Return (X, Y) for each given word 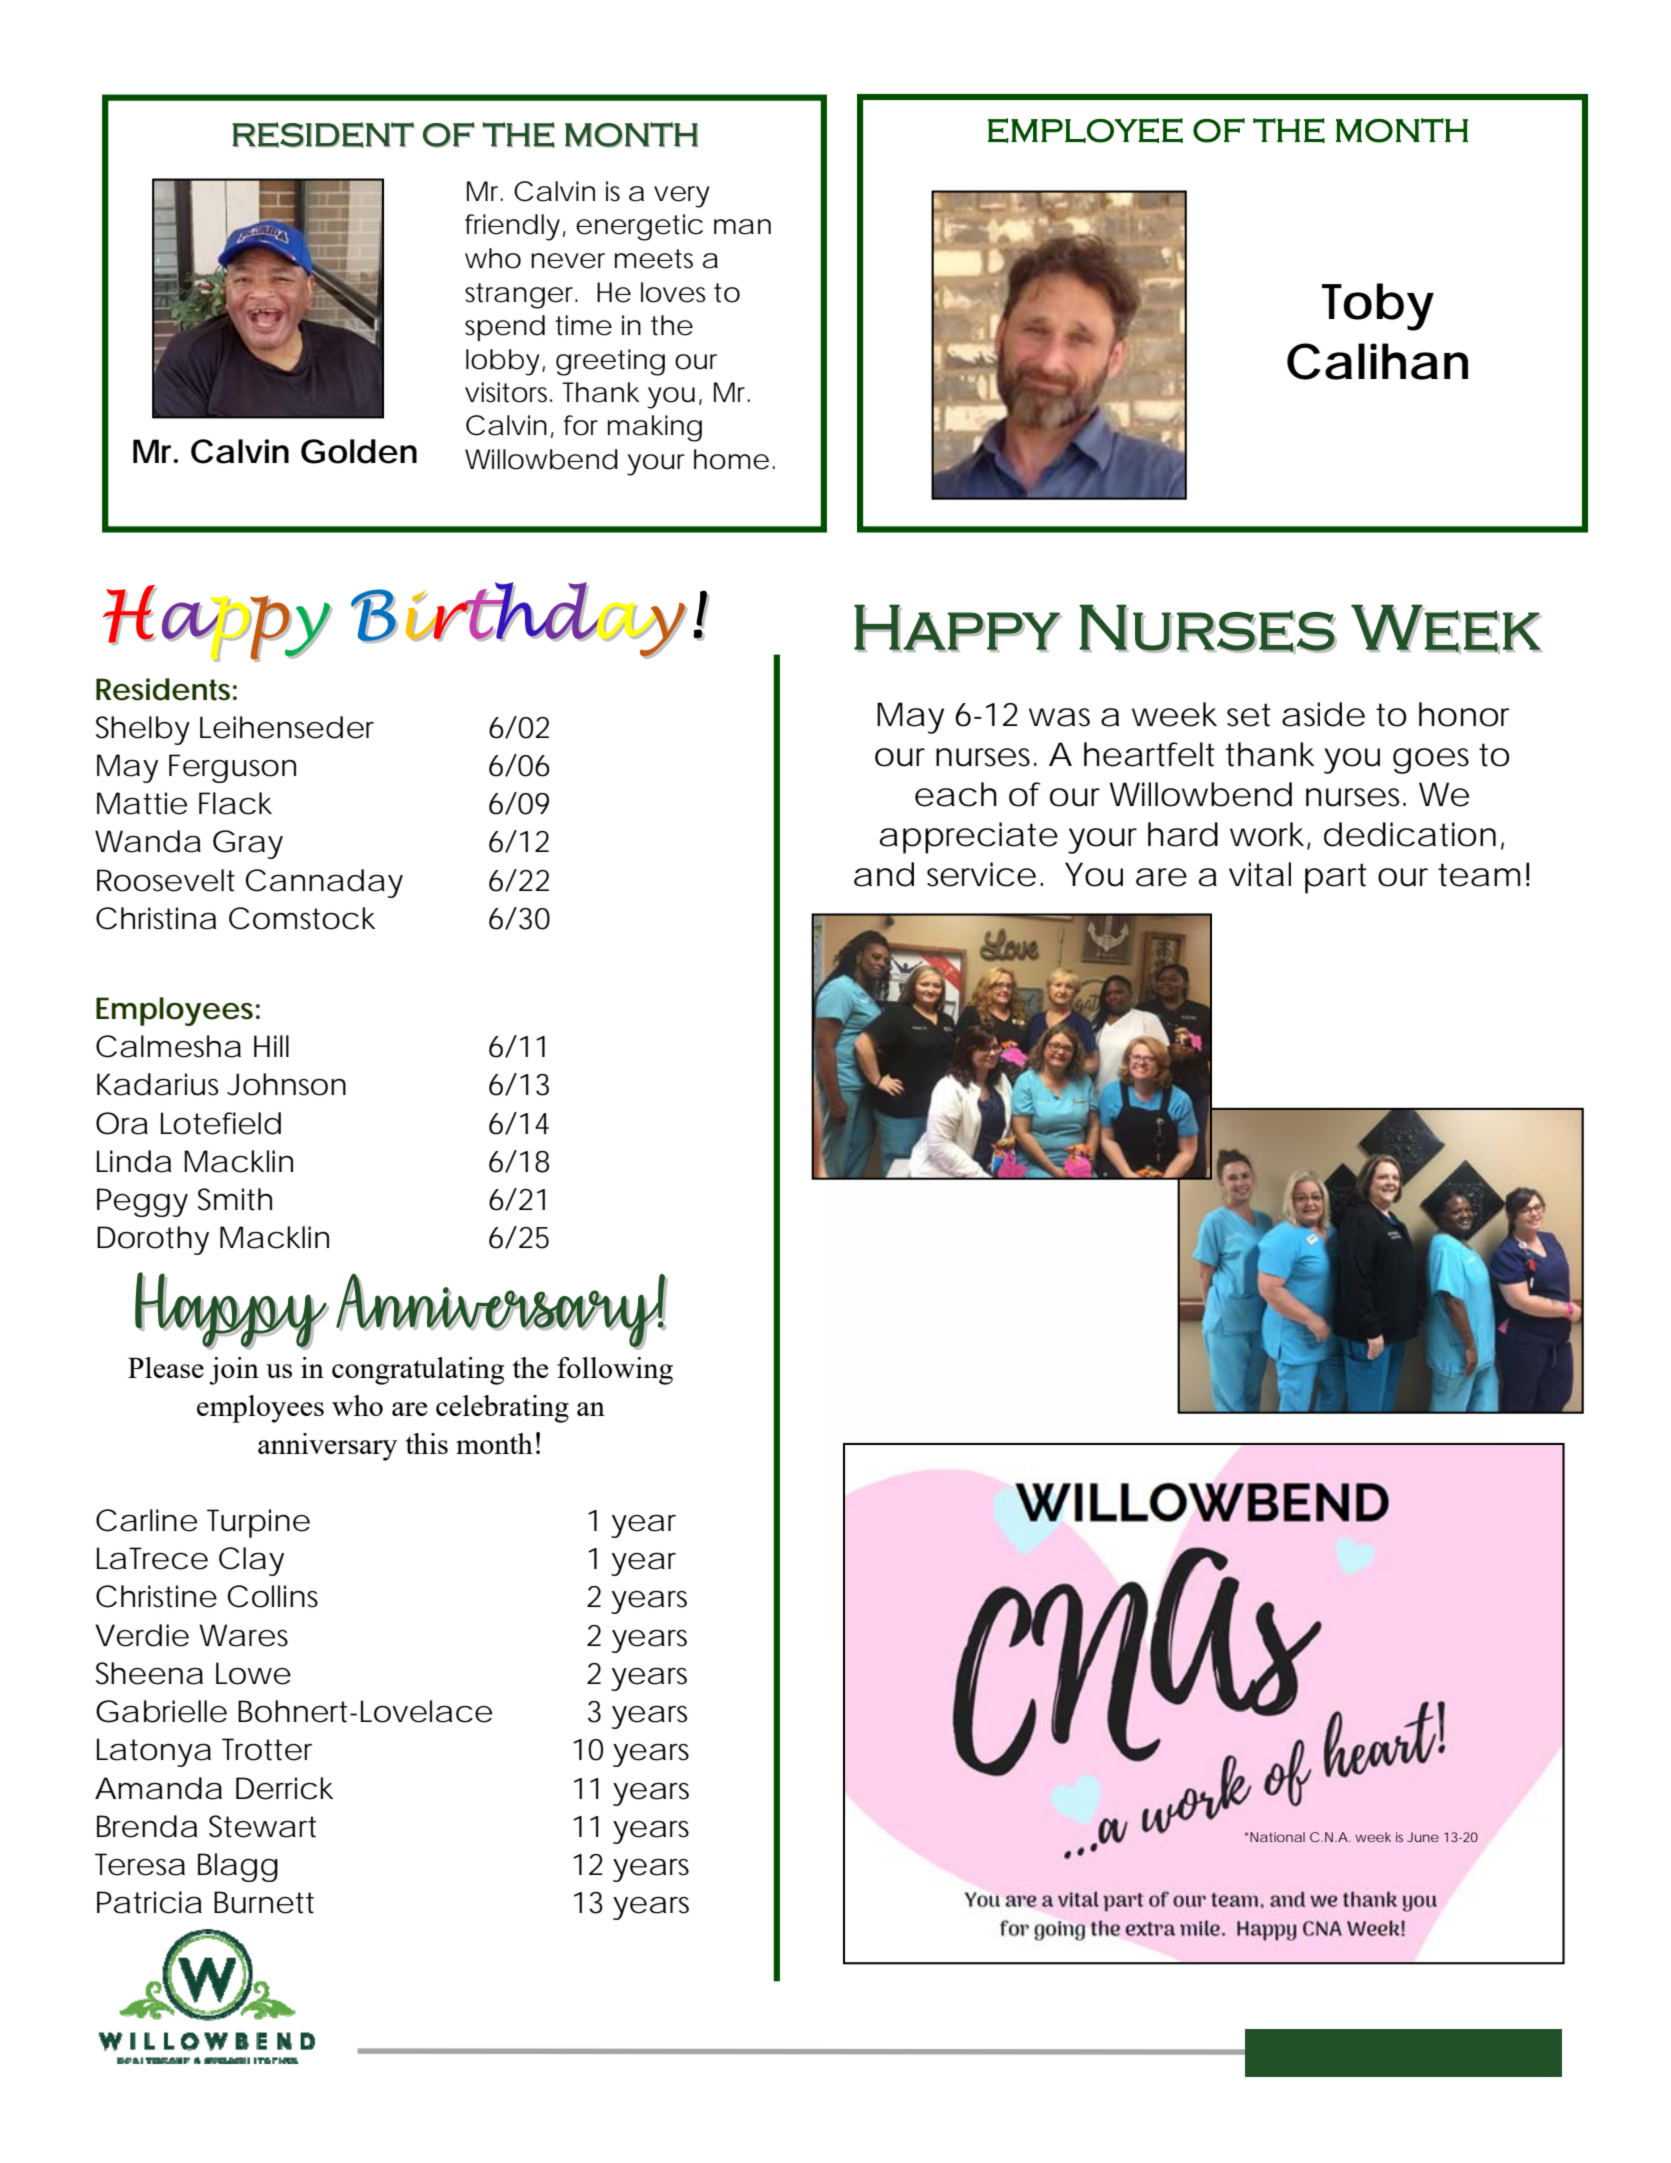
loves (673, 292)
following (615, 1371)
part (1336, 878)
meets (654, 259)
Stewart (262, 1826)
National (1276, 1837)
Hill (271, 1046)
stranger (520, 296)
